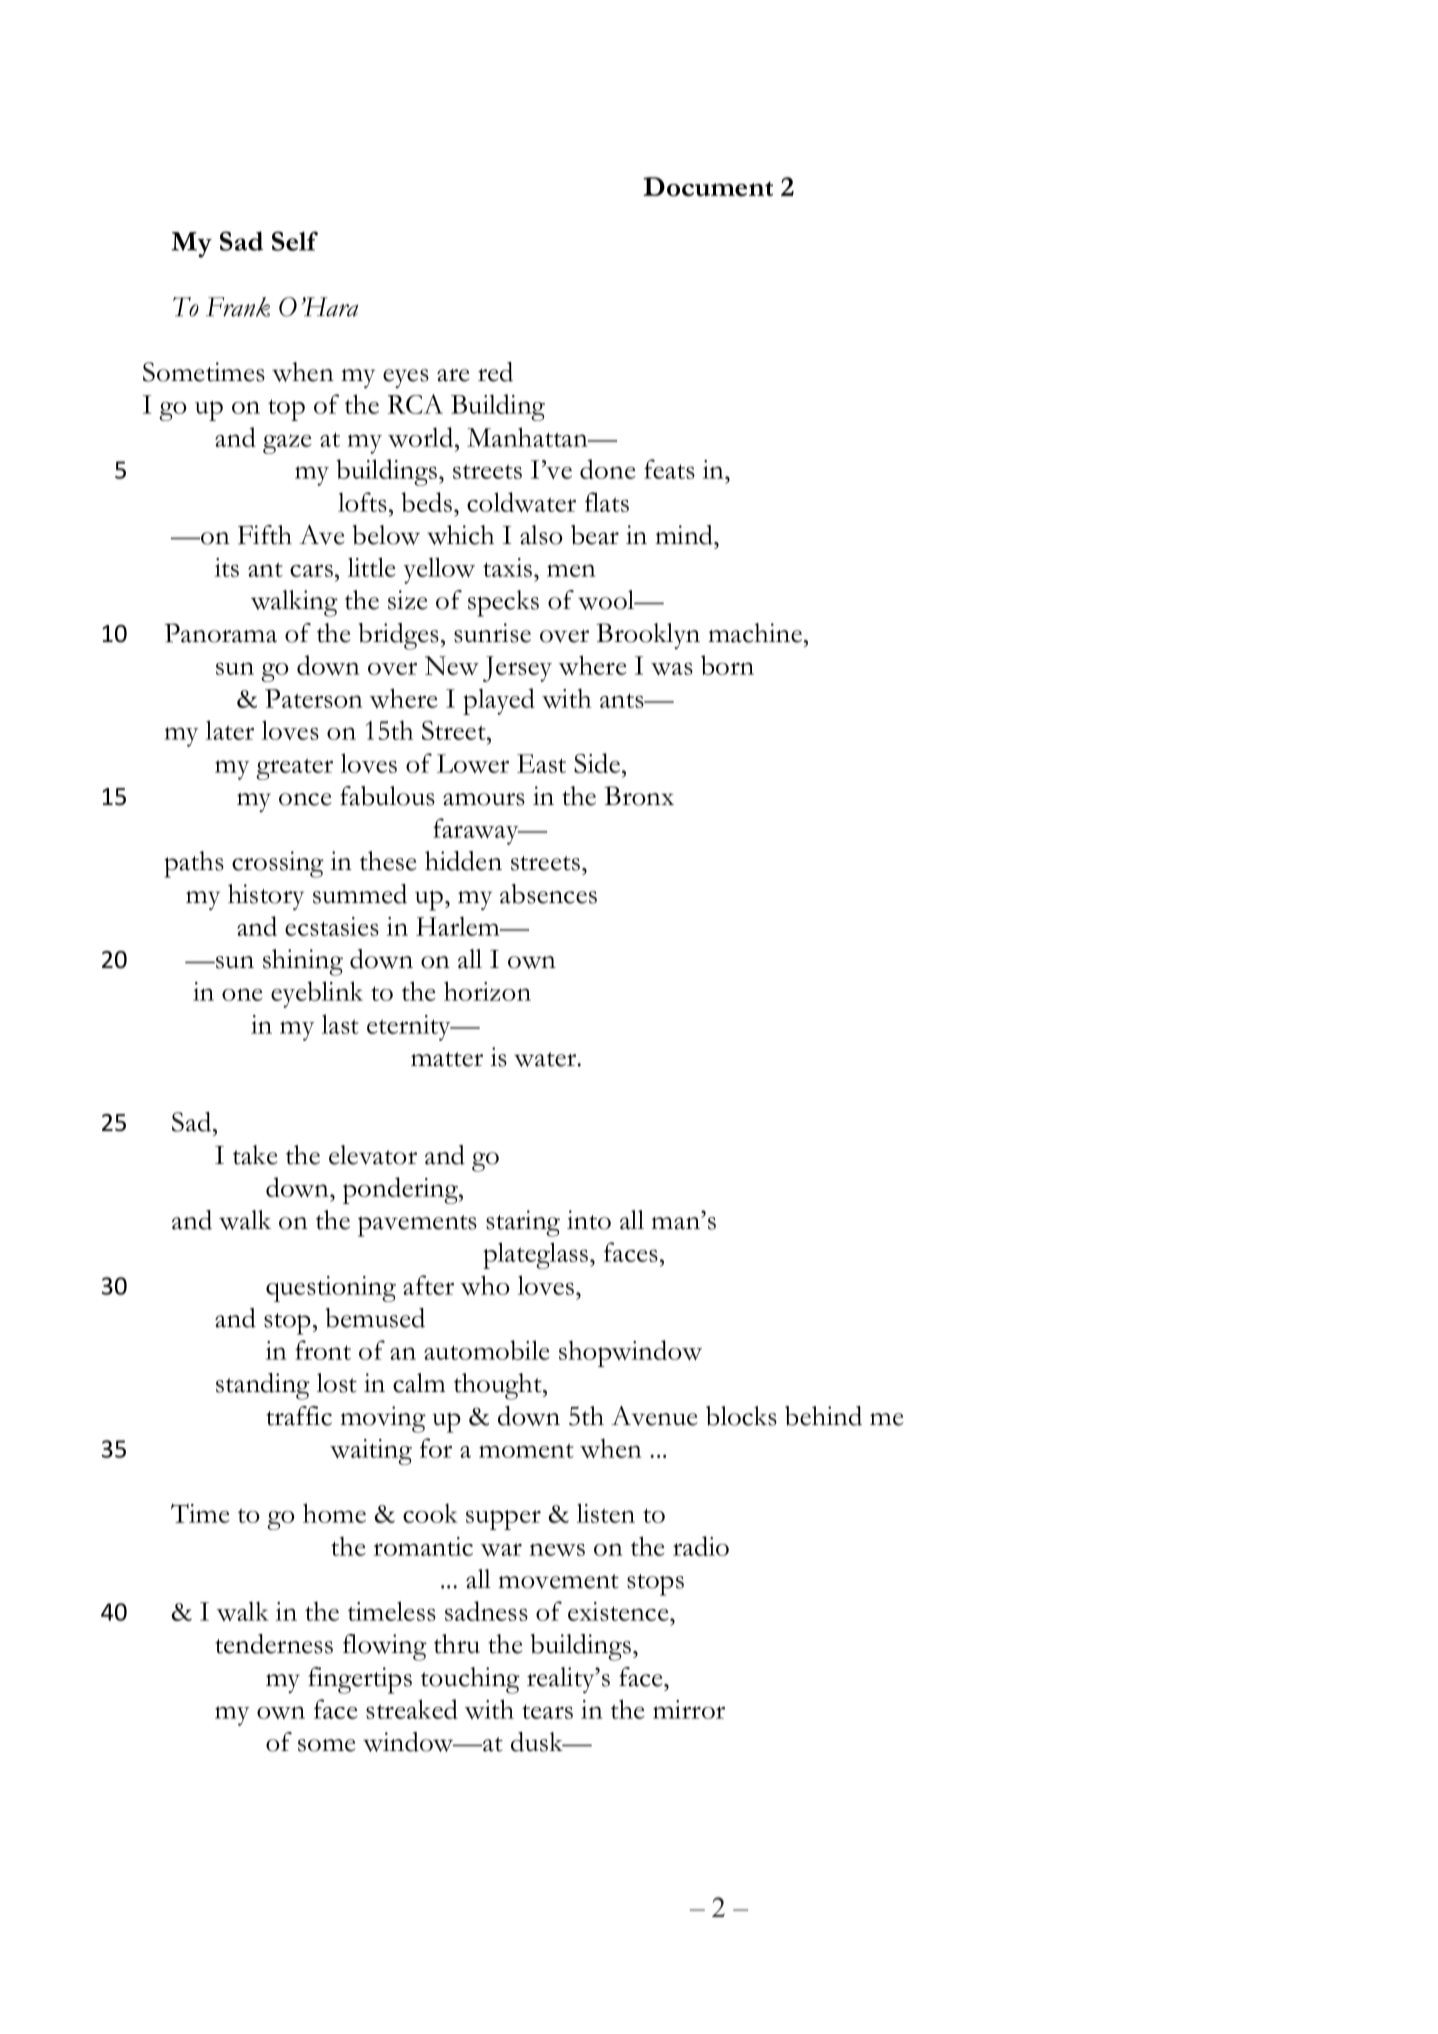  I want to click on automobile, so click(487, 1350).
